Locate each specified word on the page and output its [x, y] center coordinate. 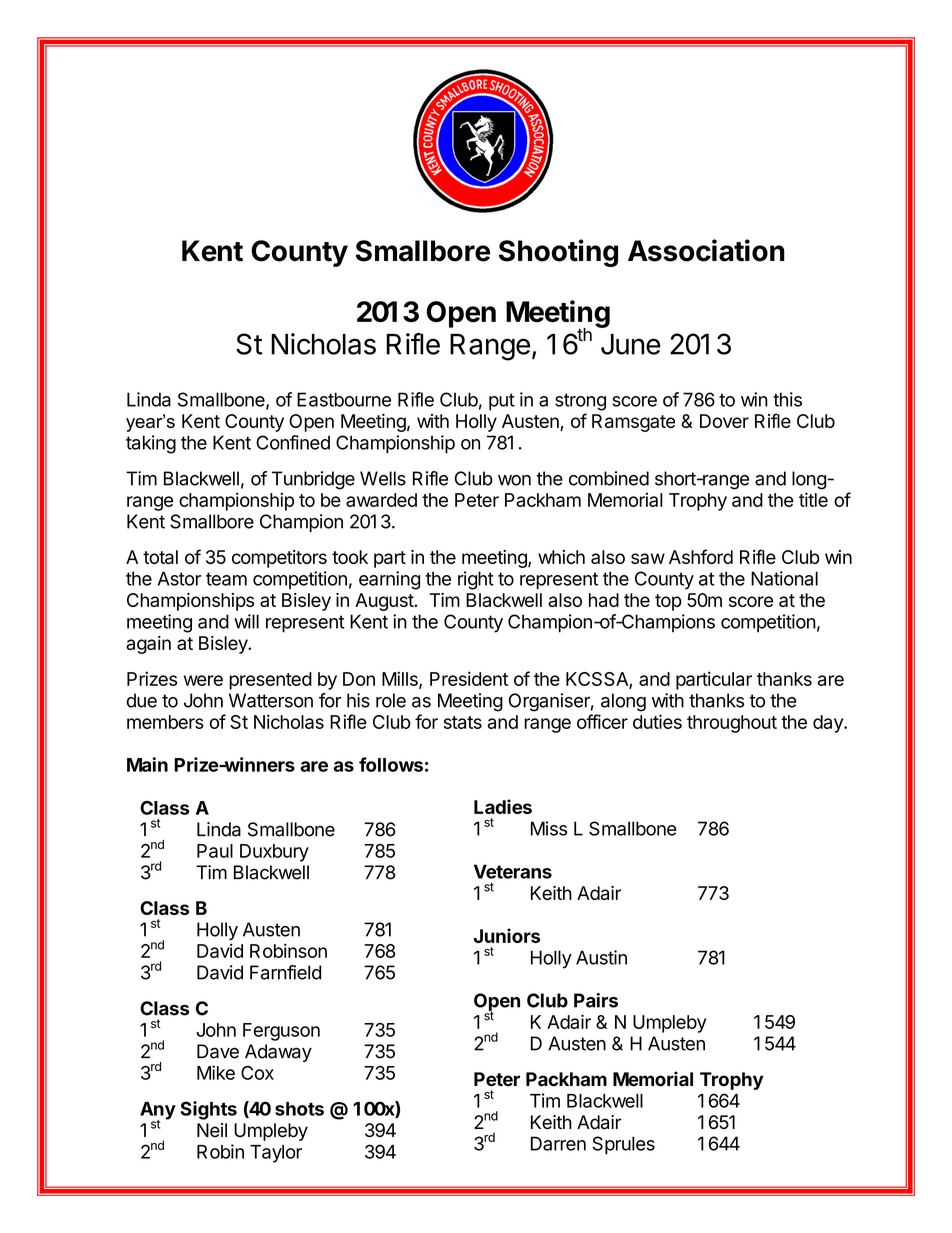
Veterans [513, 871]
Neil [212, 1130]
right [476, 580]
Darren [558, 1143]
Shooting [558, 253]
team [226, 579]
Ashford [701, 556]
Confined [293, 442]
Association [706, 250]
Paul [215, 851]
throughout [732, 724]
